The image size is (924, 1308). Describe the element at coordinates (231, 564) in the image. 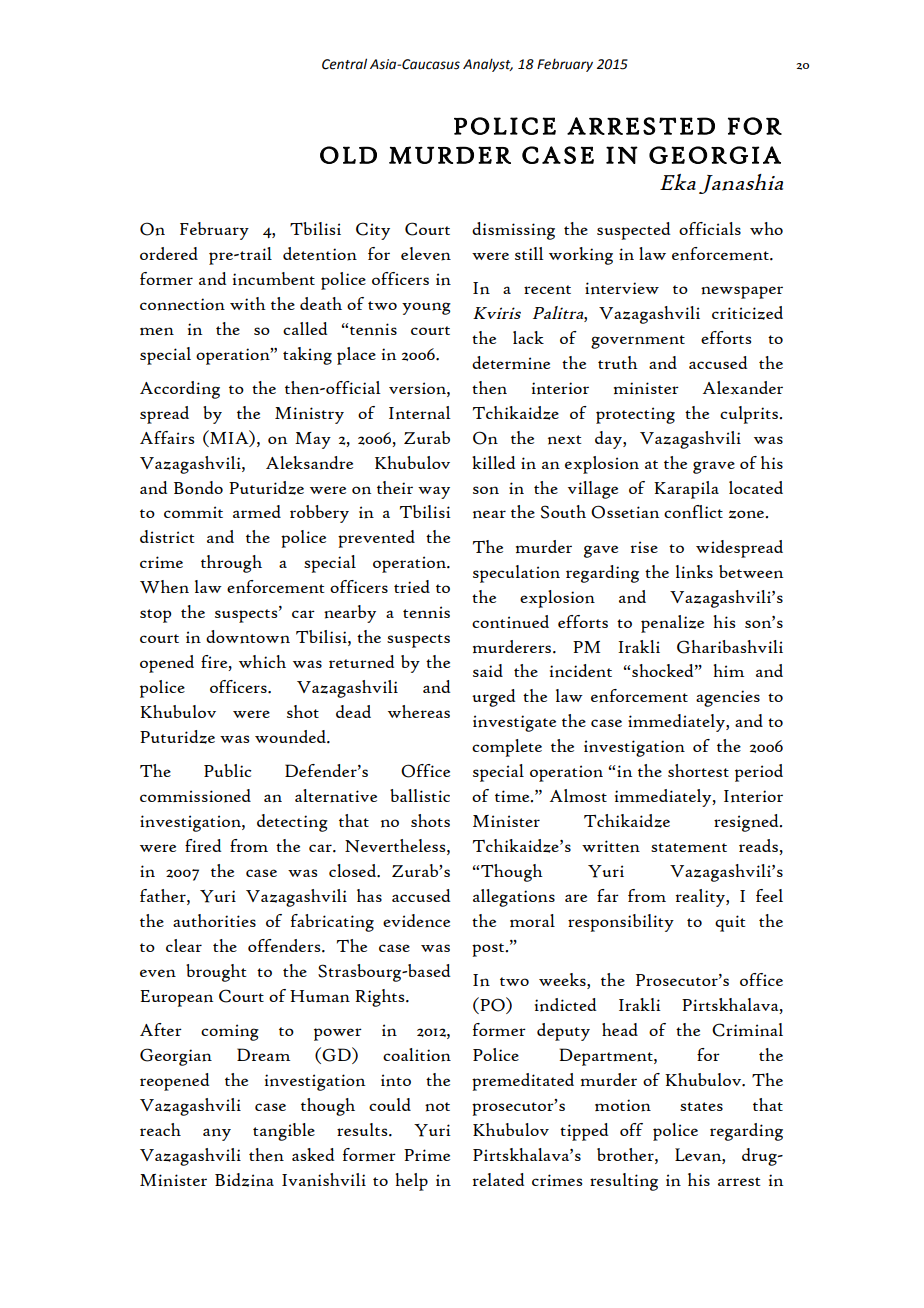

I see `through` at that location.
